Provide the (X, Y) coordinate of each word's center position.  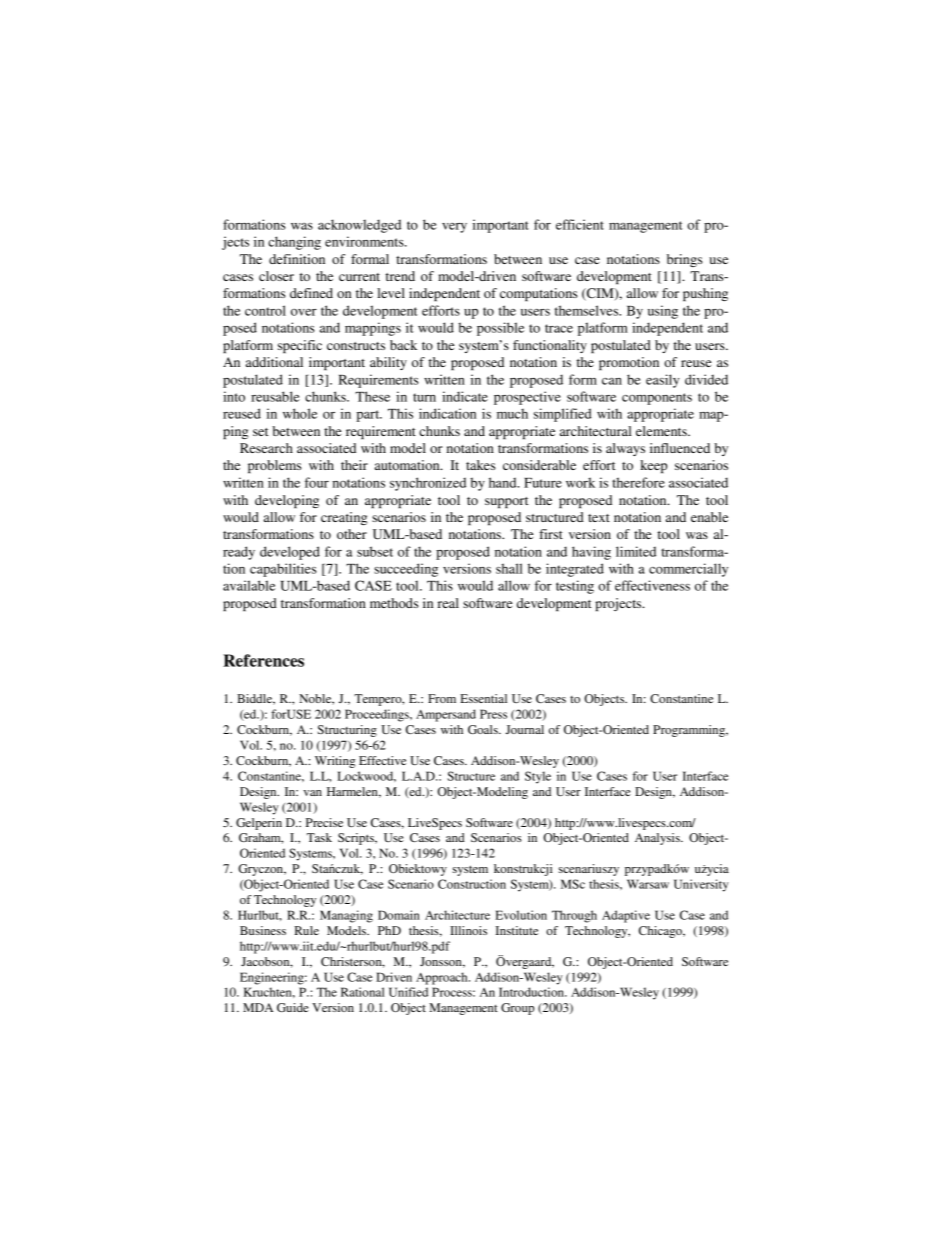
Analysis (658, 839)
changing (294, 243)
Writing (335, 762)
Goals (484, 729)
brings (685, 260)
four (317, 482)
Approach (443, 978)
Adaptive (626, 916)
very (454, 228)
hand (504, 482)
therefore (638, 482)
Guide (293, 1007)
